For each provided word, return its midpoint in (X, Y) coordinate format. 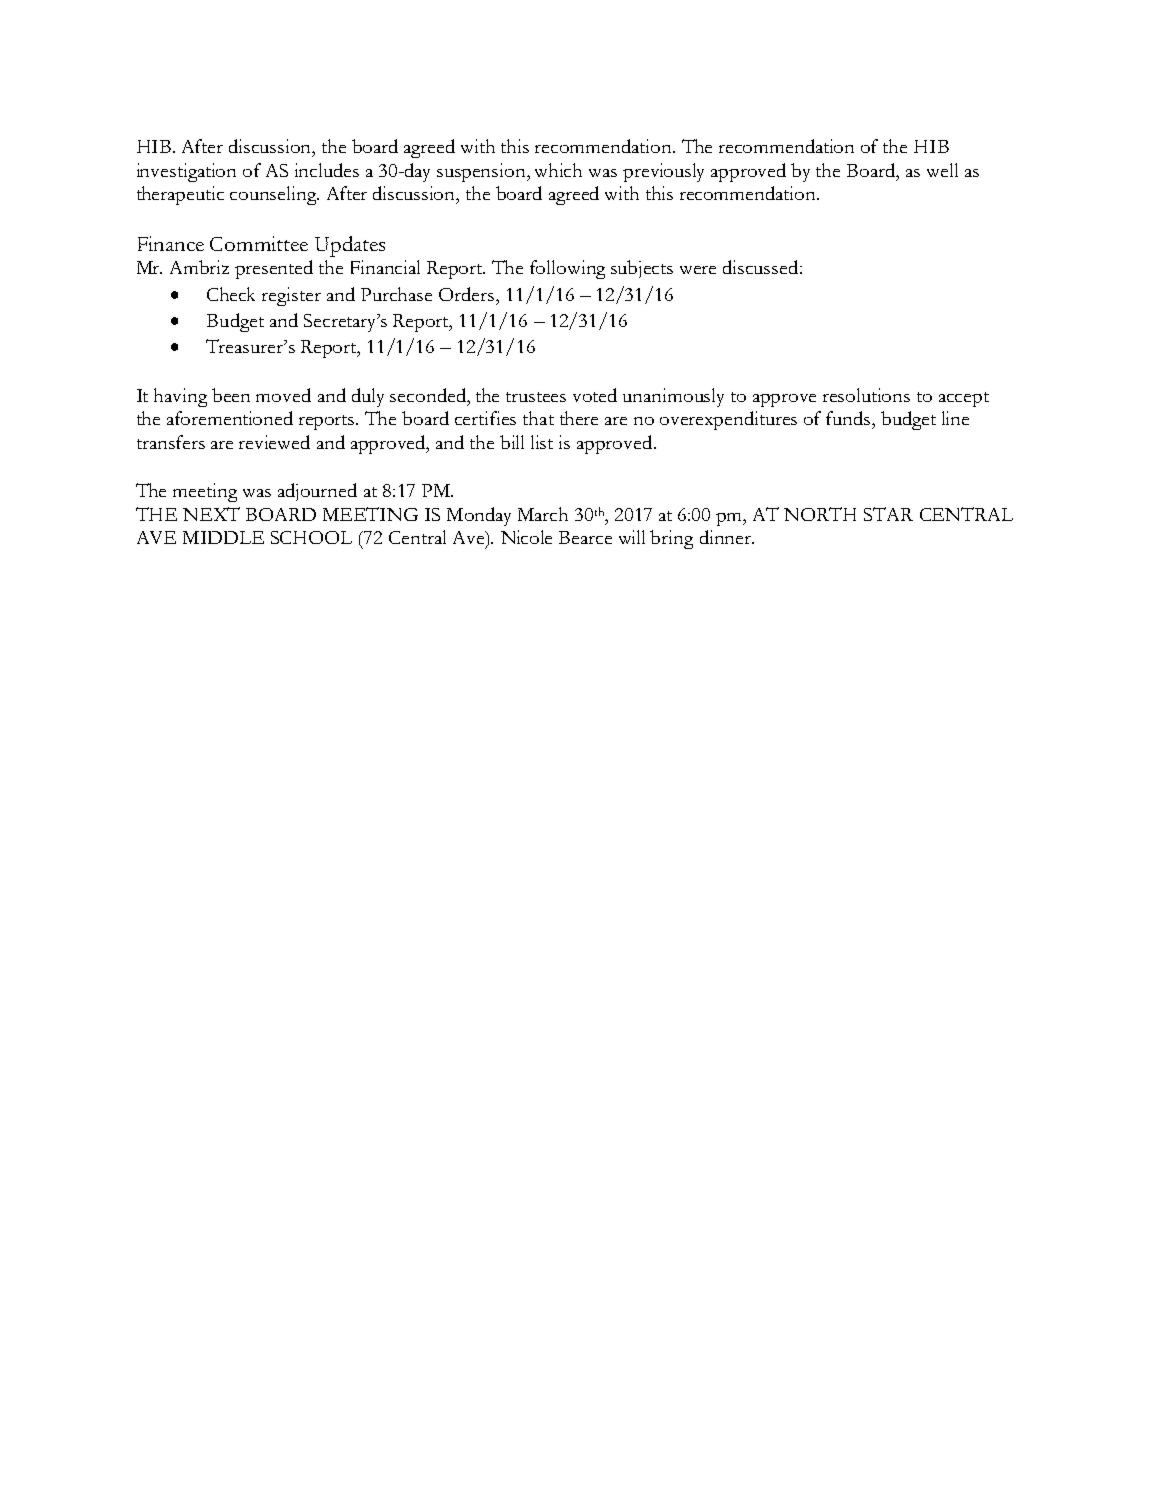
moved (283, 395)
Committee (259, 243)
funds (849, 418)
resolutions (866, 395)
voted (595, 395)
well (942, 170)
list (542, 442)
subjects (642, 269)
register (291, 296)
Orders (468, 294)
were (698, 270)
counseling (274, 195)
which (558, 170)
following (567, 269)
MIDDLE (223, 537)
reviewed (274, 442)
